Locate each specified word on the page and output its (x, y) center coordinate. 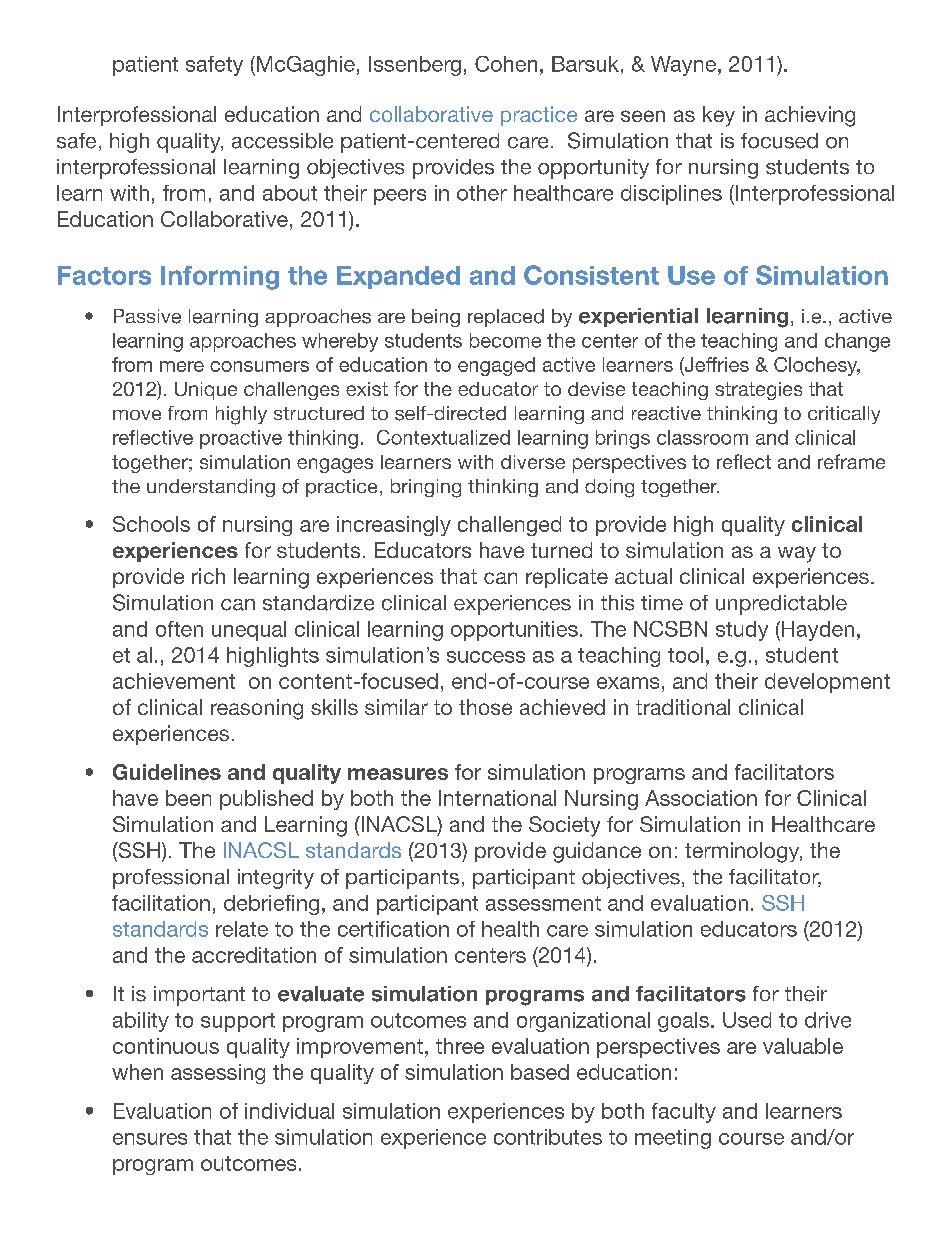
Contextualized (443, 437)
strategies (758, 391)
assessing (218, 1074)
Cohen (506, 64)
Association (701, 798)
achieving (810, 116)
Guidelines (167, 772)
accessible (282, 141)
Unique (206, 391)
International (497, 798)
